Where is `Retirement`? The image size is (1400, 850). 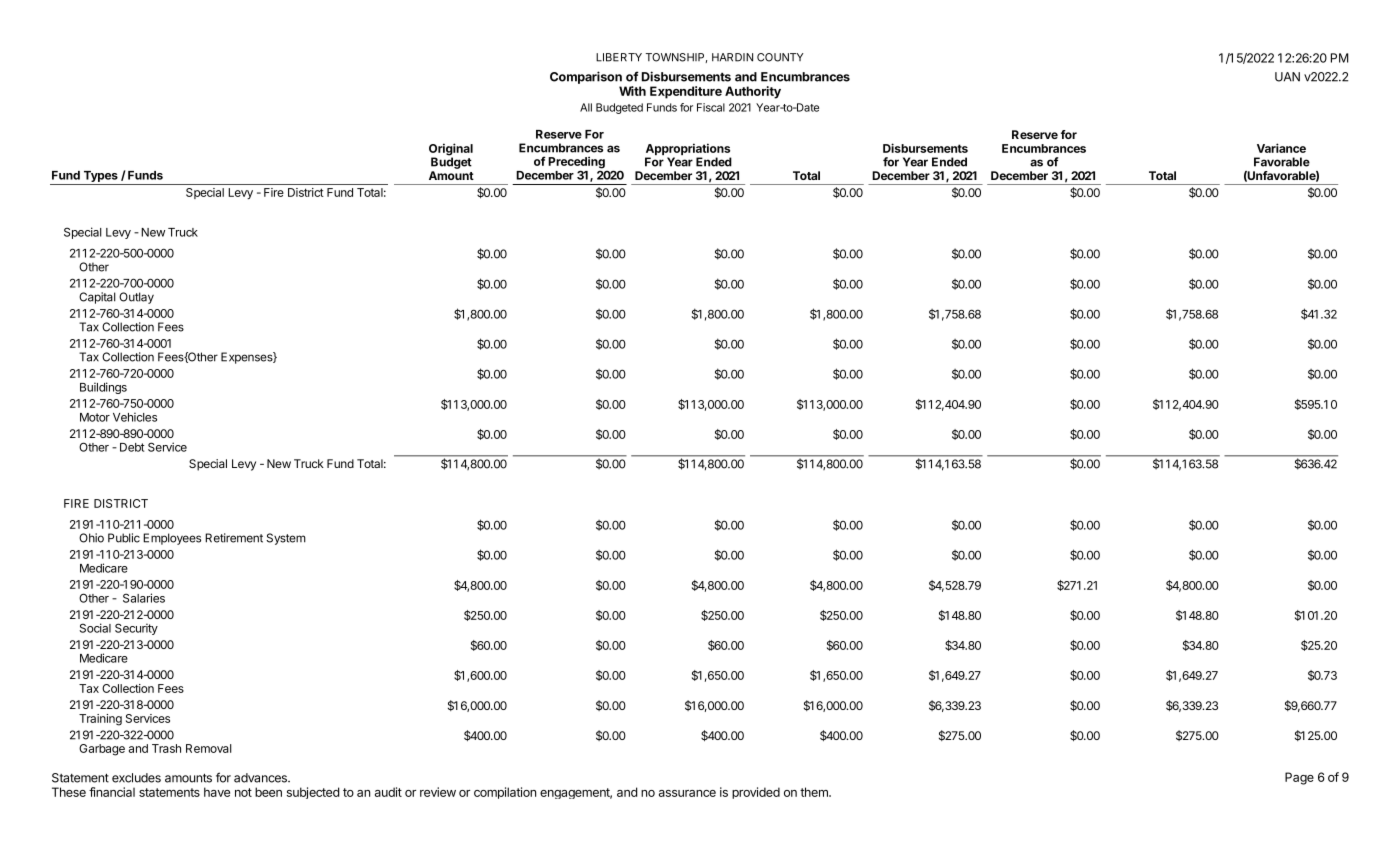
Retirement is located at coordinates (234, 538).
